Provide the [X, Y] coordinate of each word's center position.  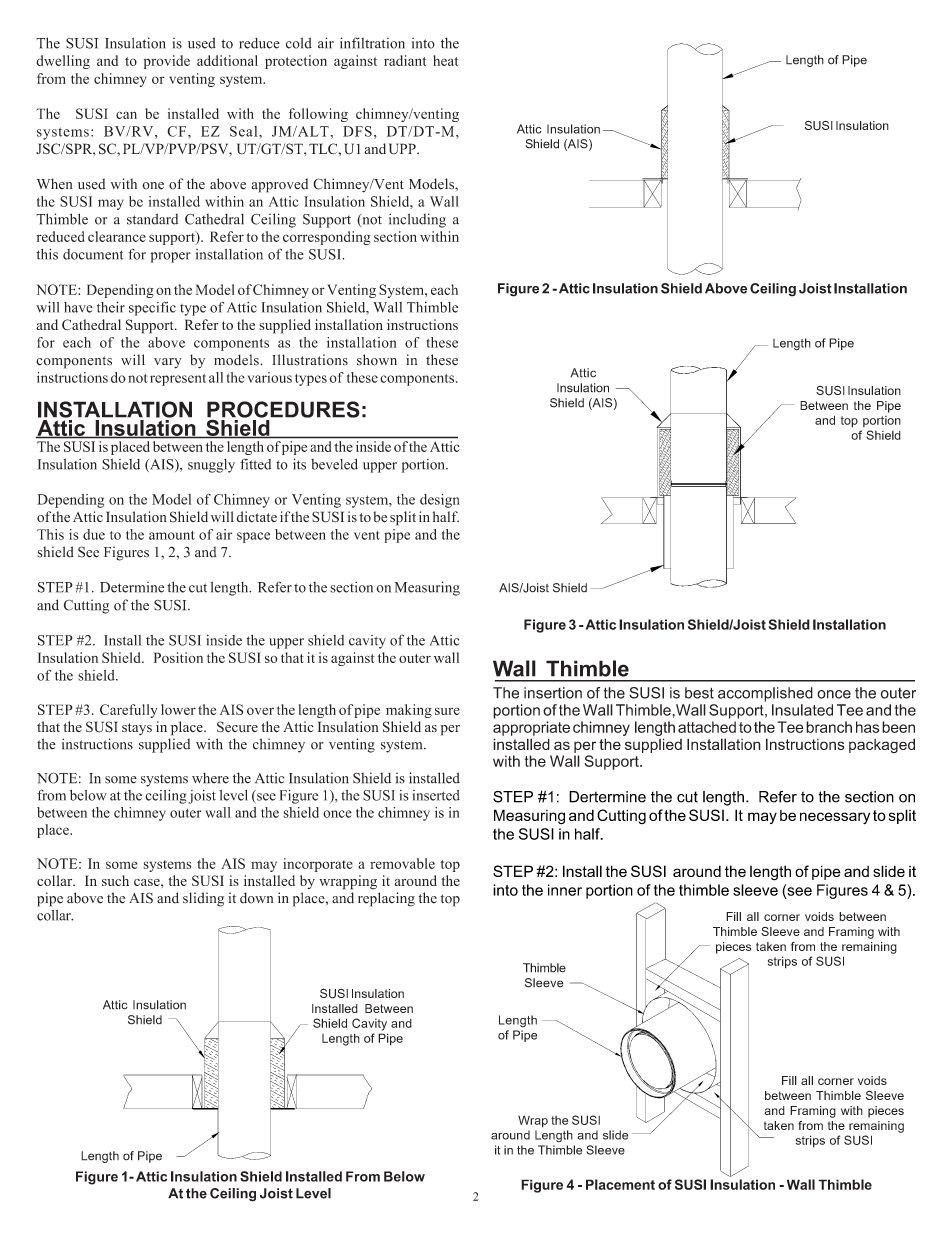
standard [152, 219]
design [440, 501]
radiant [405, 60]
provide [167, 62]
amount [172, 535]
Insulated [802, 710]
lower [178, 709]
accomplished [765, 694]
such [115, 880]
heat [445, 60]
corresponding [327, 238]
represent [178, 380]
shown [377, 360]
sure [447, 711]
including [417, 220]
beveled [334, 464]
